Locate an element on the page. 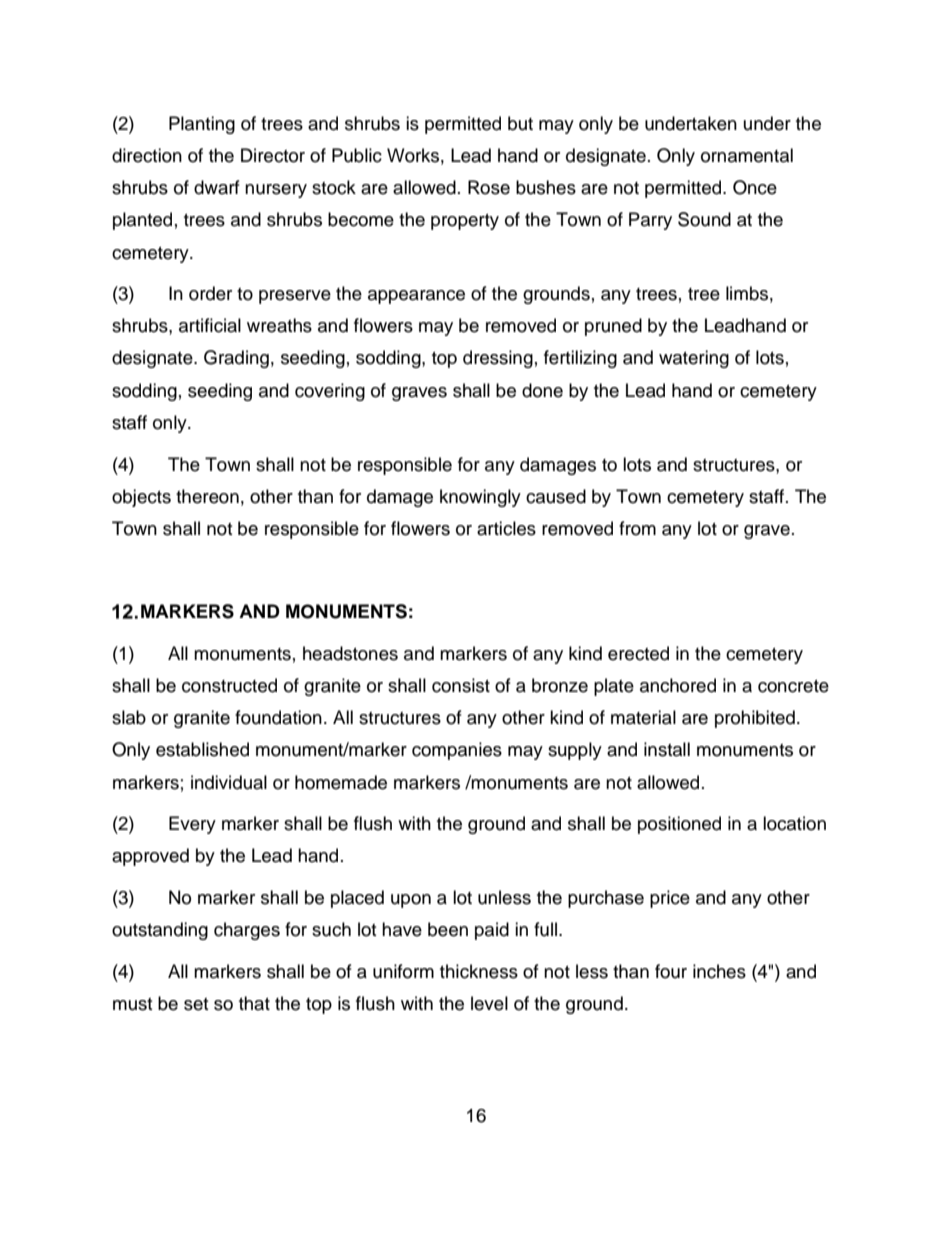  Planting is located at coordinates (202, 125).
